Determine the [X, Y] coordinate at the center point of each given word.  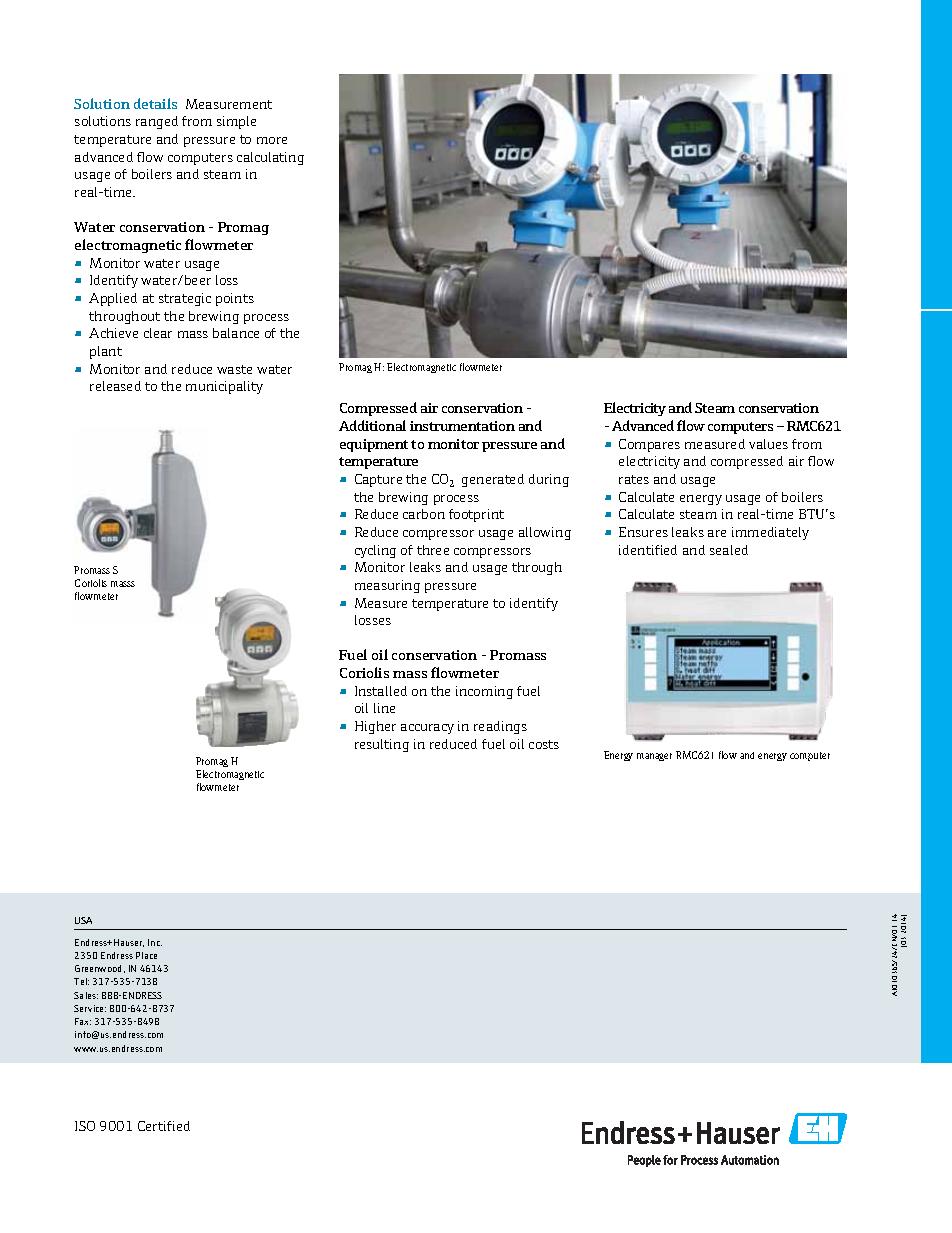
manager [654, 757]
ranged [157, 122]
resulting [382, 745]
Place [146, 955]
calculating [270, 158]
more [272, 140]
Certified [164, 1126]
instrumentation [462, 426]
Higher [375, 727]
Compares [649, 445]
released [115, 386]
